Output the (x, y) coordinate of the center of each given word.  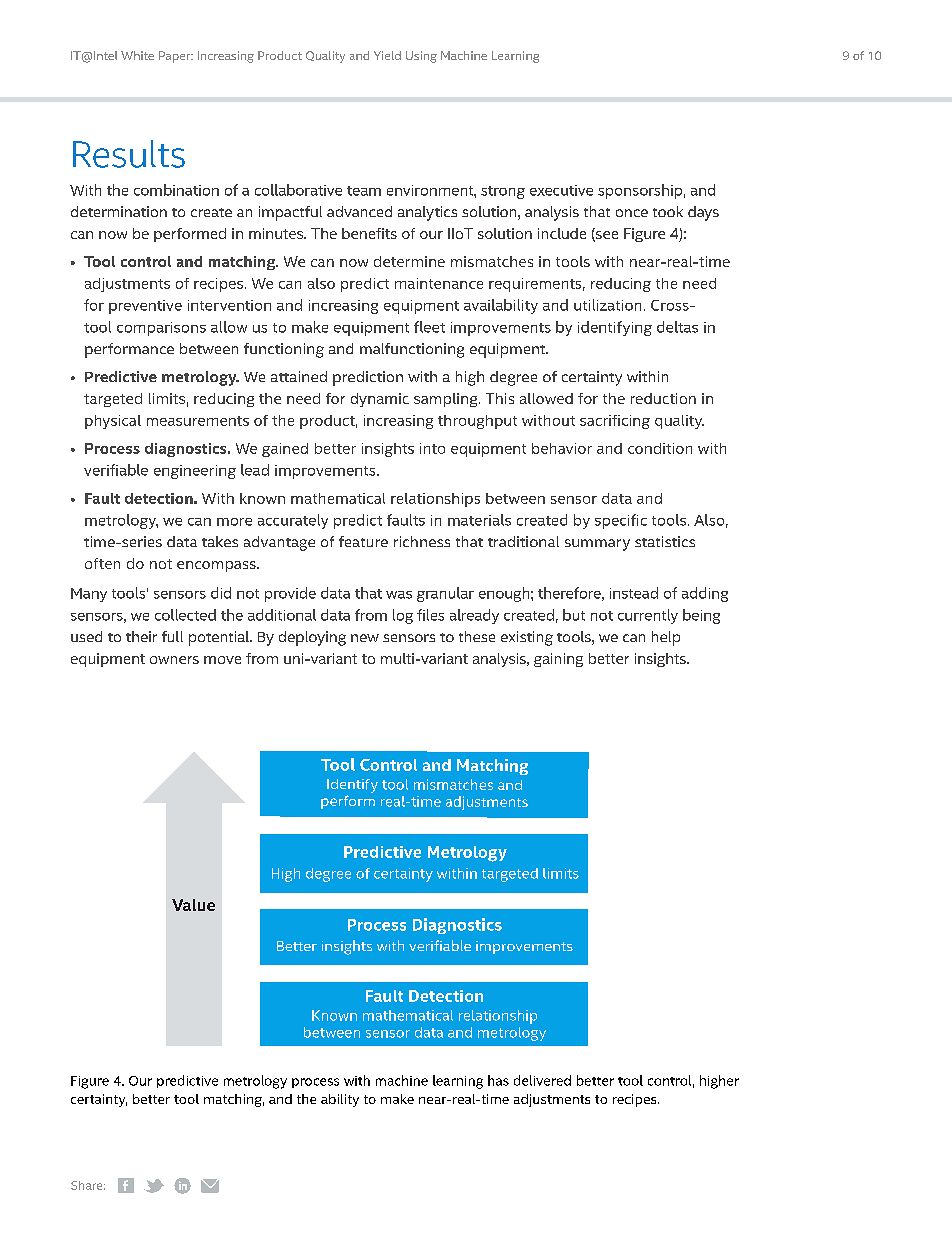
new (365, 638)
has (498, 1080)
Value (193, 905)
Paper (176, 57)
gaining (558, 660)
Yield (387, 55)
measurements (198, 421)
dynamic (380, 400)
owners (174, 660)
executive (561, 190)
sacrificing (615, 422)
